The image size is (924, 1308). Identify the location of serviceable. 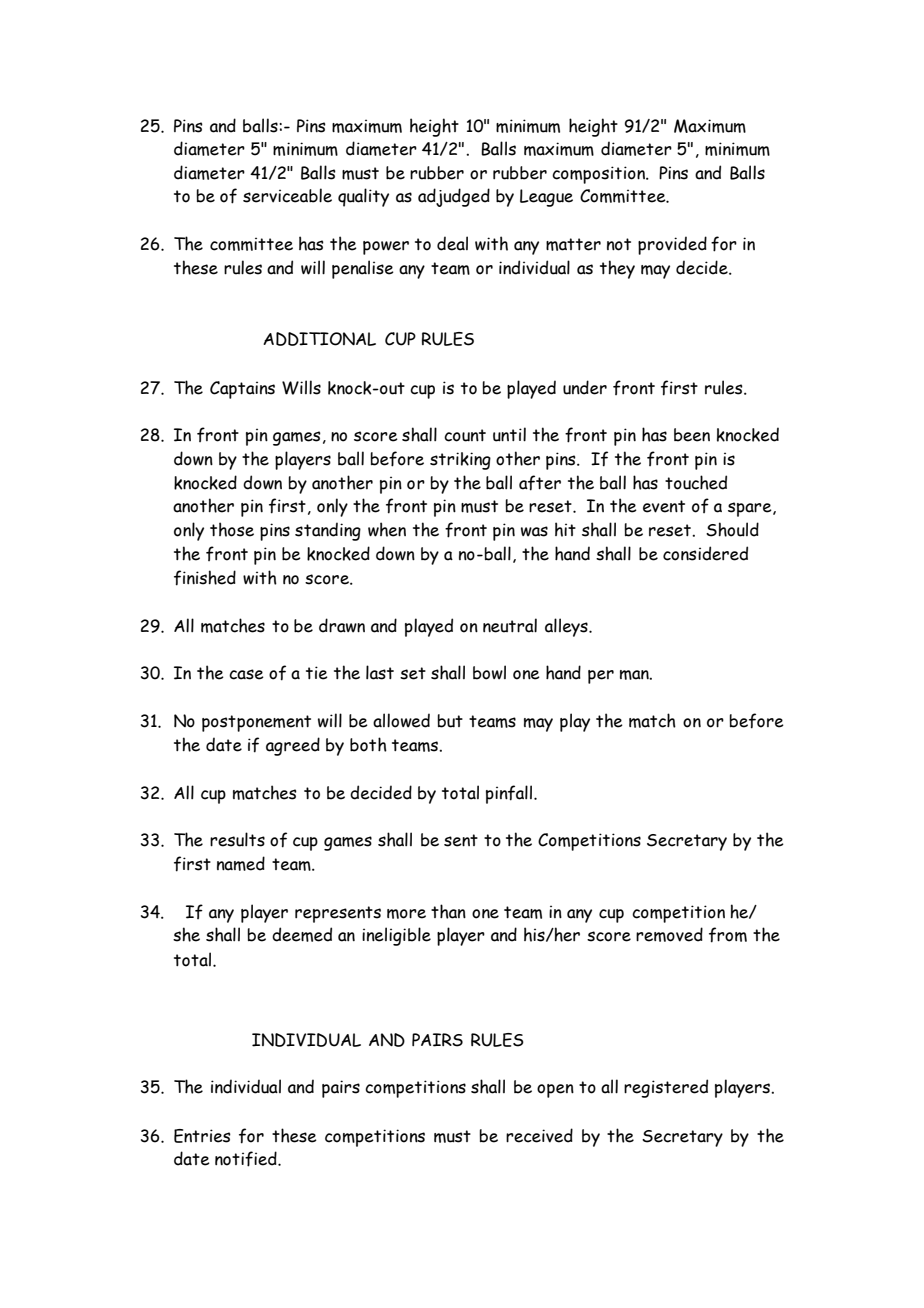
(287, 195).
